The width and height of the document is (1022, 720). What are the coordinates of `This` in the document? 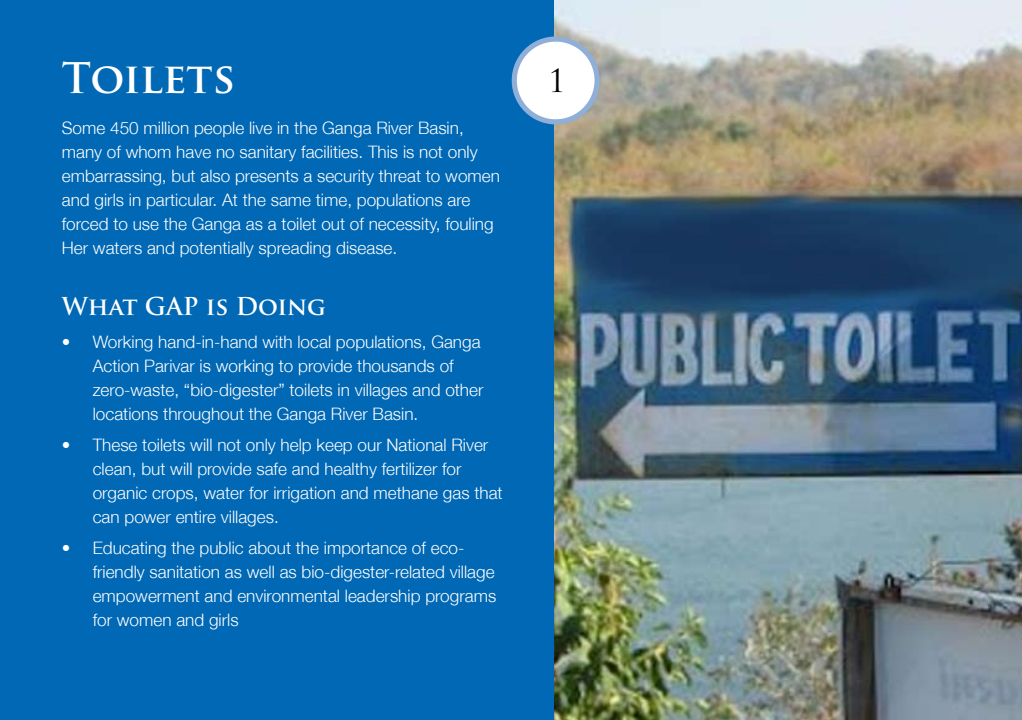 It's located at (383, 151).
